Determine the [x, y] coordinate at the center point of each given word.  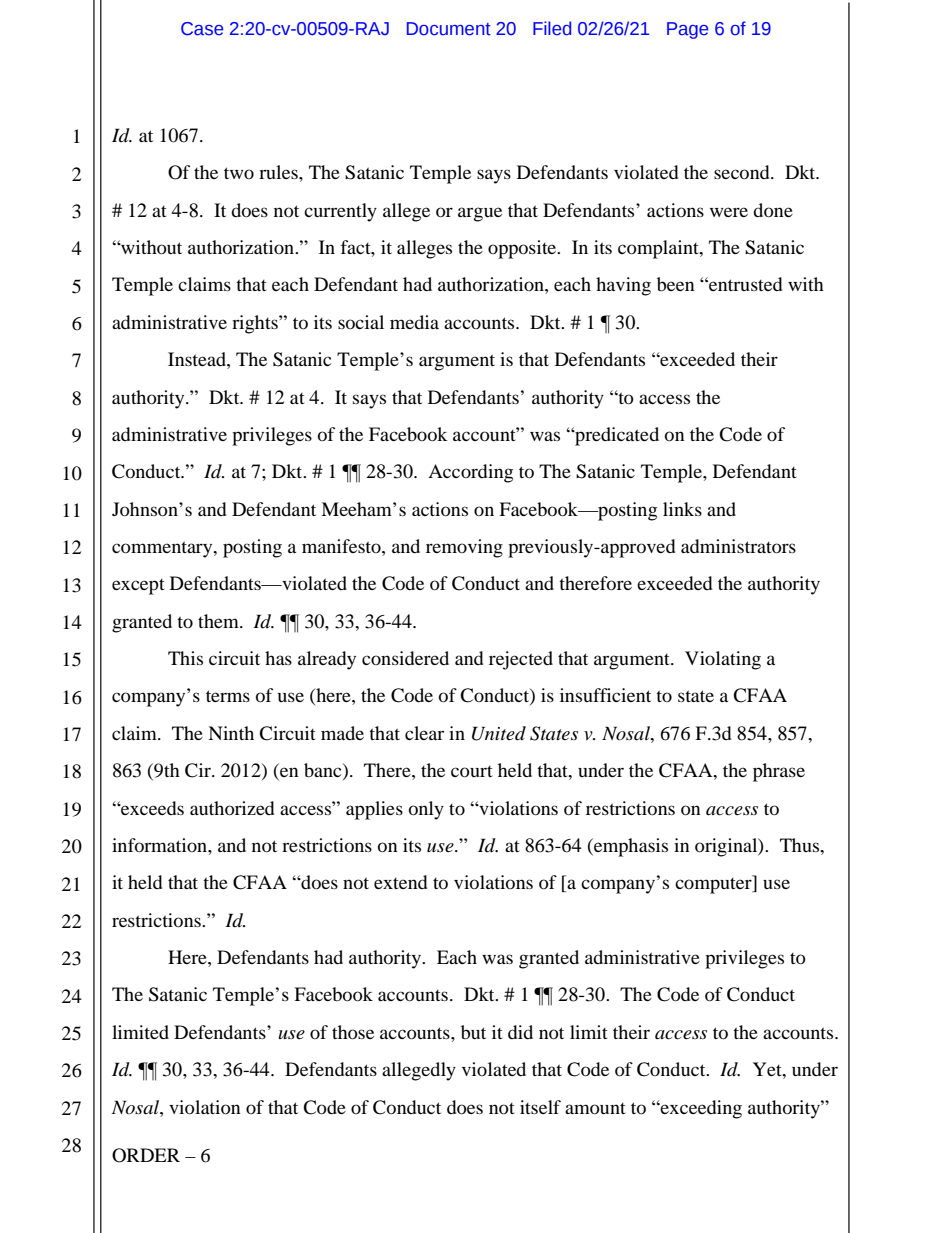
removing [464, 548]
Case [202, 29]
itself [540, 1107]
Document [449, 29]
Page [687, 30]
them [219, 621]
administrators [738, 546]
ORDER [146, 1155]
